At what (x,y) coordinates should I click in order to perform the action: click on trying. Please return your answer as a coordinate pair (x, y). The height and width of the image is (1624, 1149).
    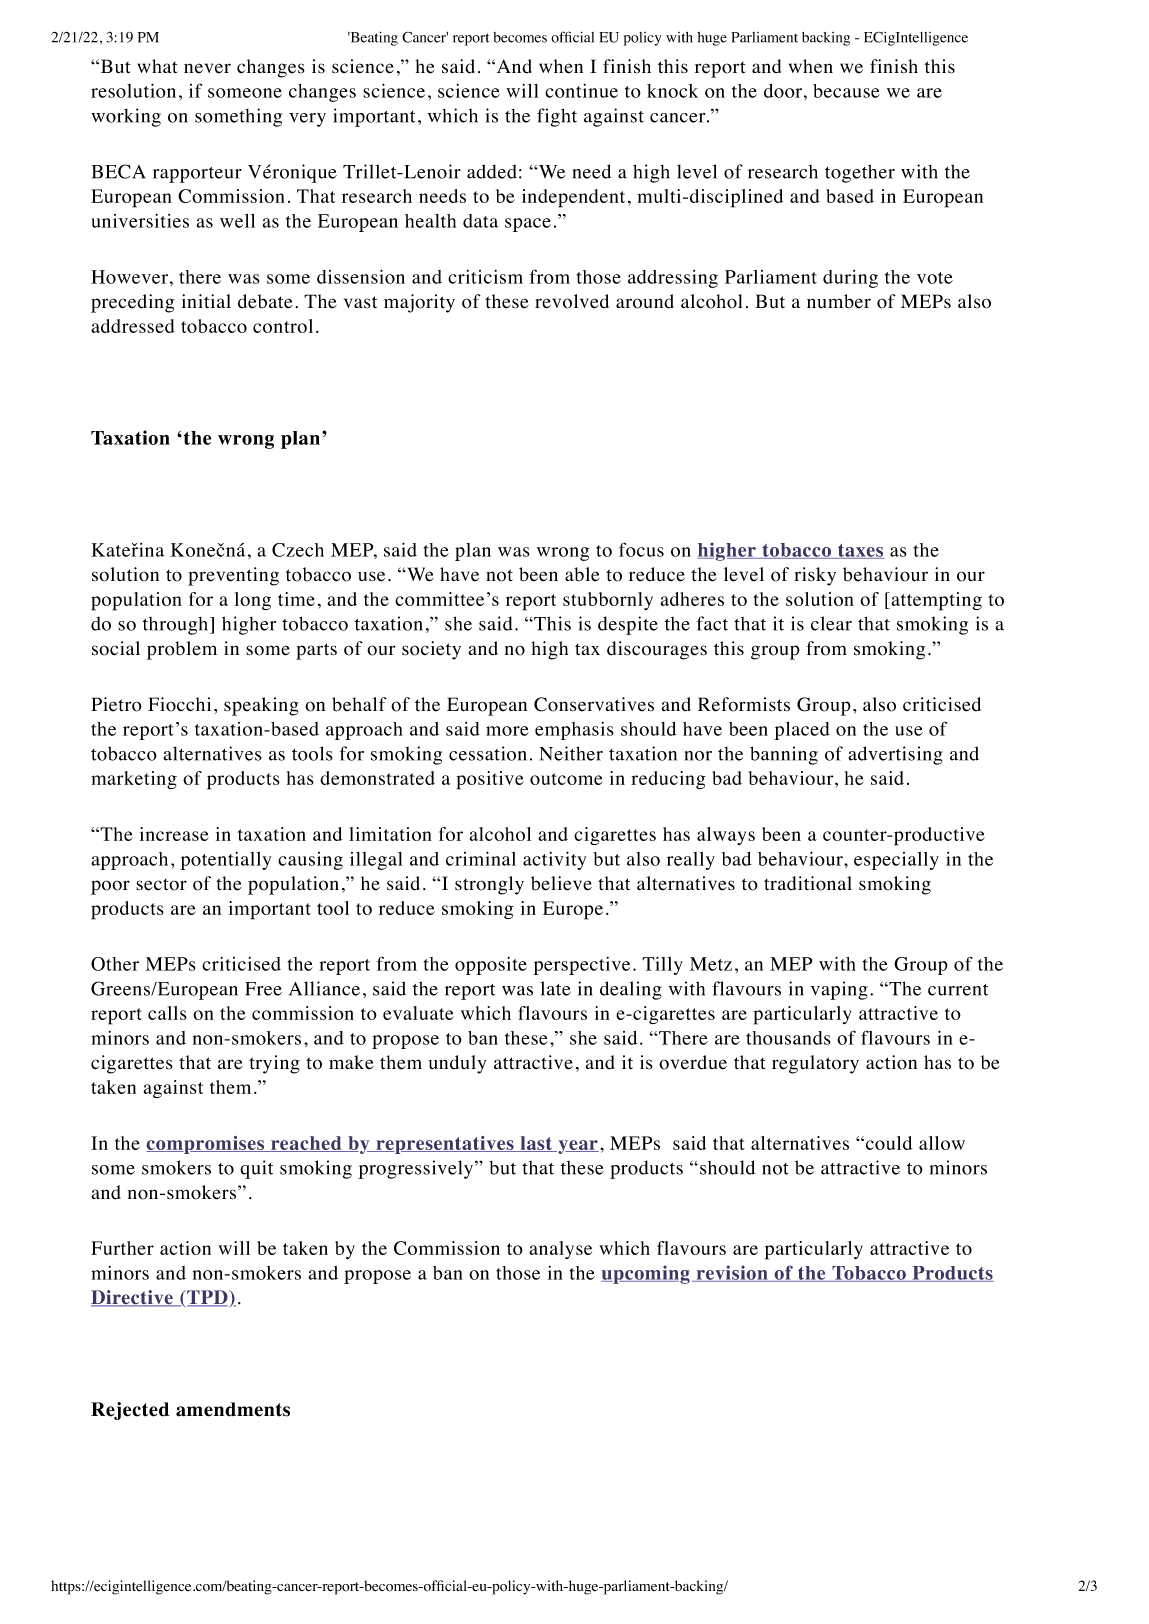
    Looking at the image, I should click on (274, 1064).
